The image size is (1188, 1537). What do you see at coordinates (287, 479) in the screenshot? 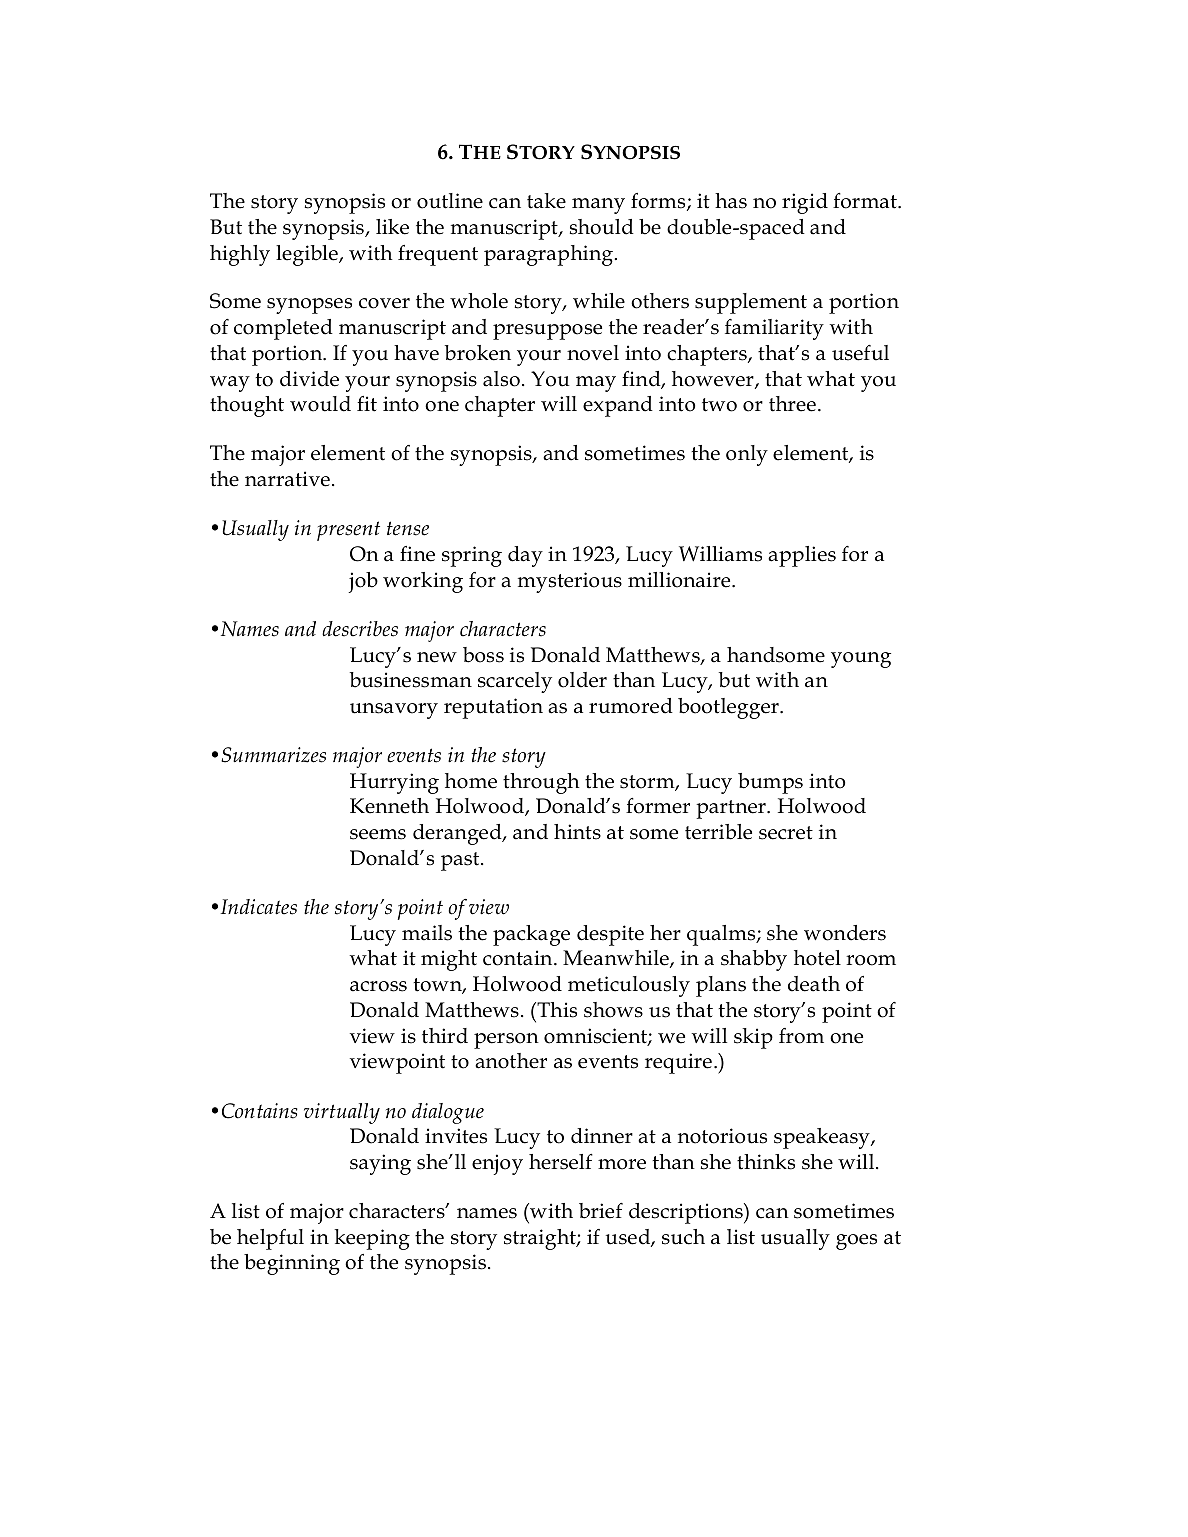
I see `narrative` at bounding box center [287, 479].
